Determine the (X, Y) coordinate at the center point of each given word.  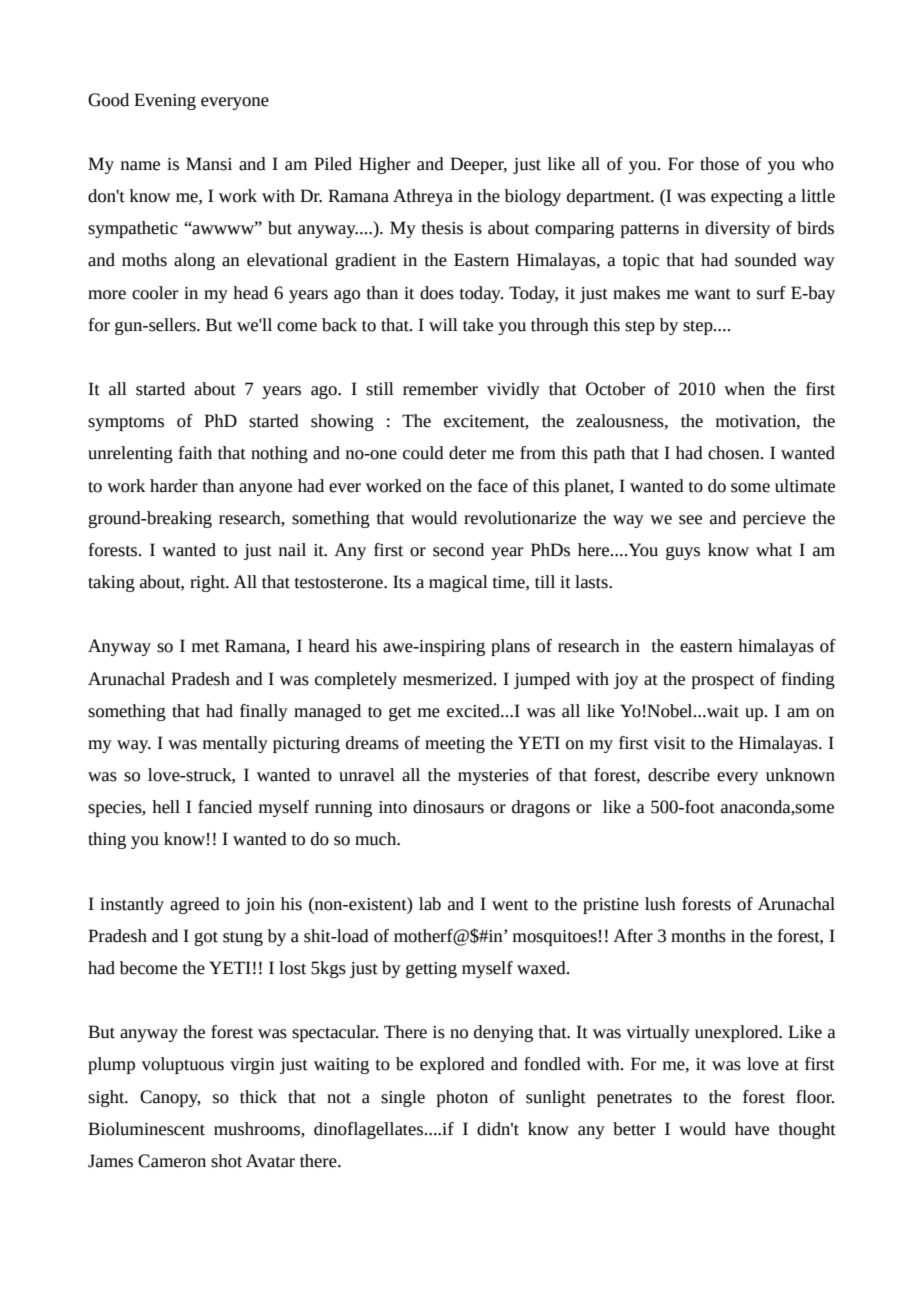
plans (510, 647)
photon (462, 1098)
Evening (165, 101)
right (209, 583)
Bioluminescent (146, 1129)
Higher (384, 165)
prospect (723, 681)
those (719, 164)
